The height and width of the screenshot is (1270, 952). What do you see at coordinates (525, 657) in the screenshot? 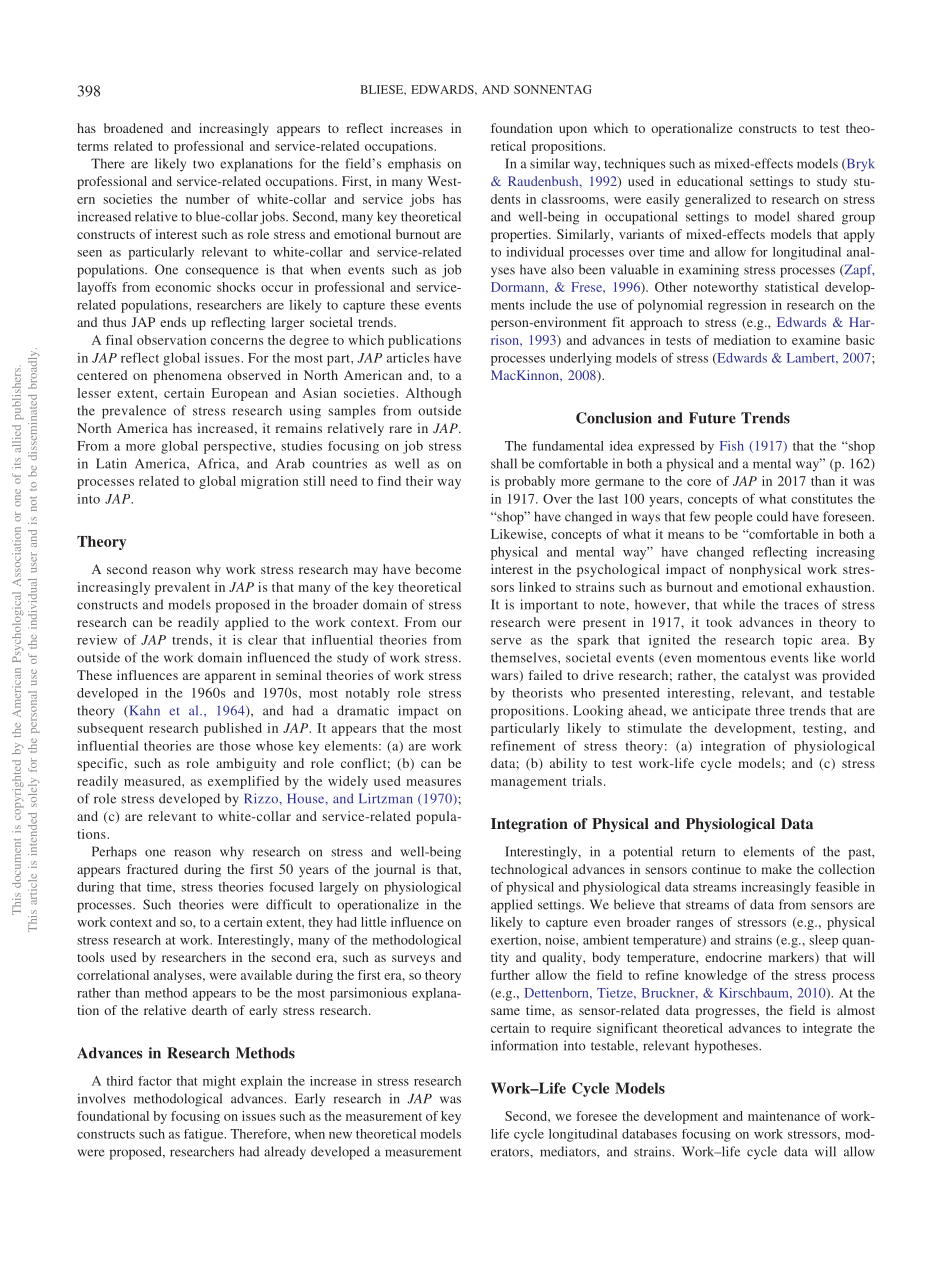
I see `themselves` at bounding box center [525, 657].
